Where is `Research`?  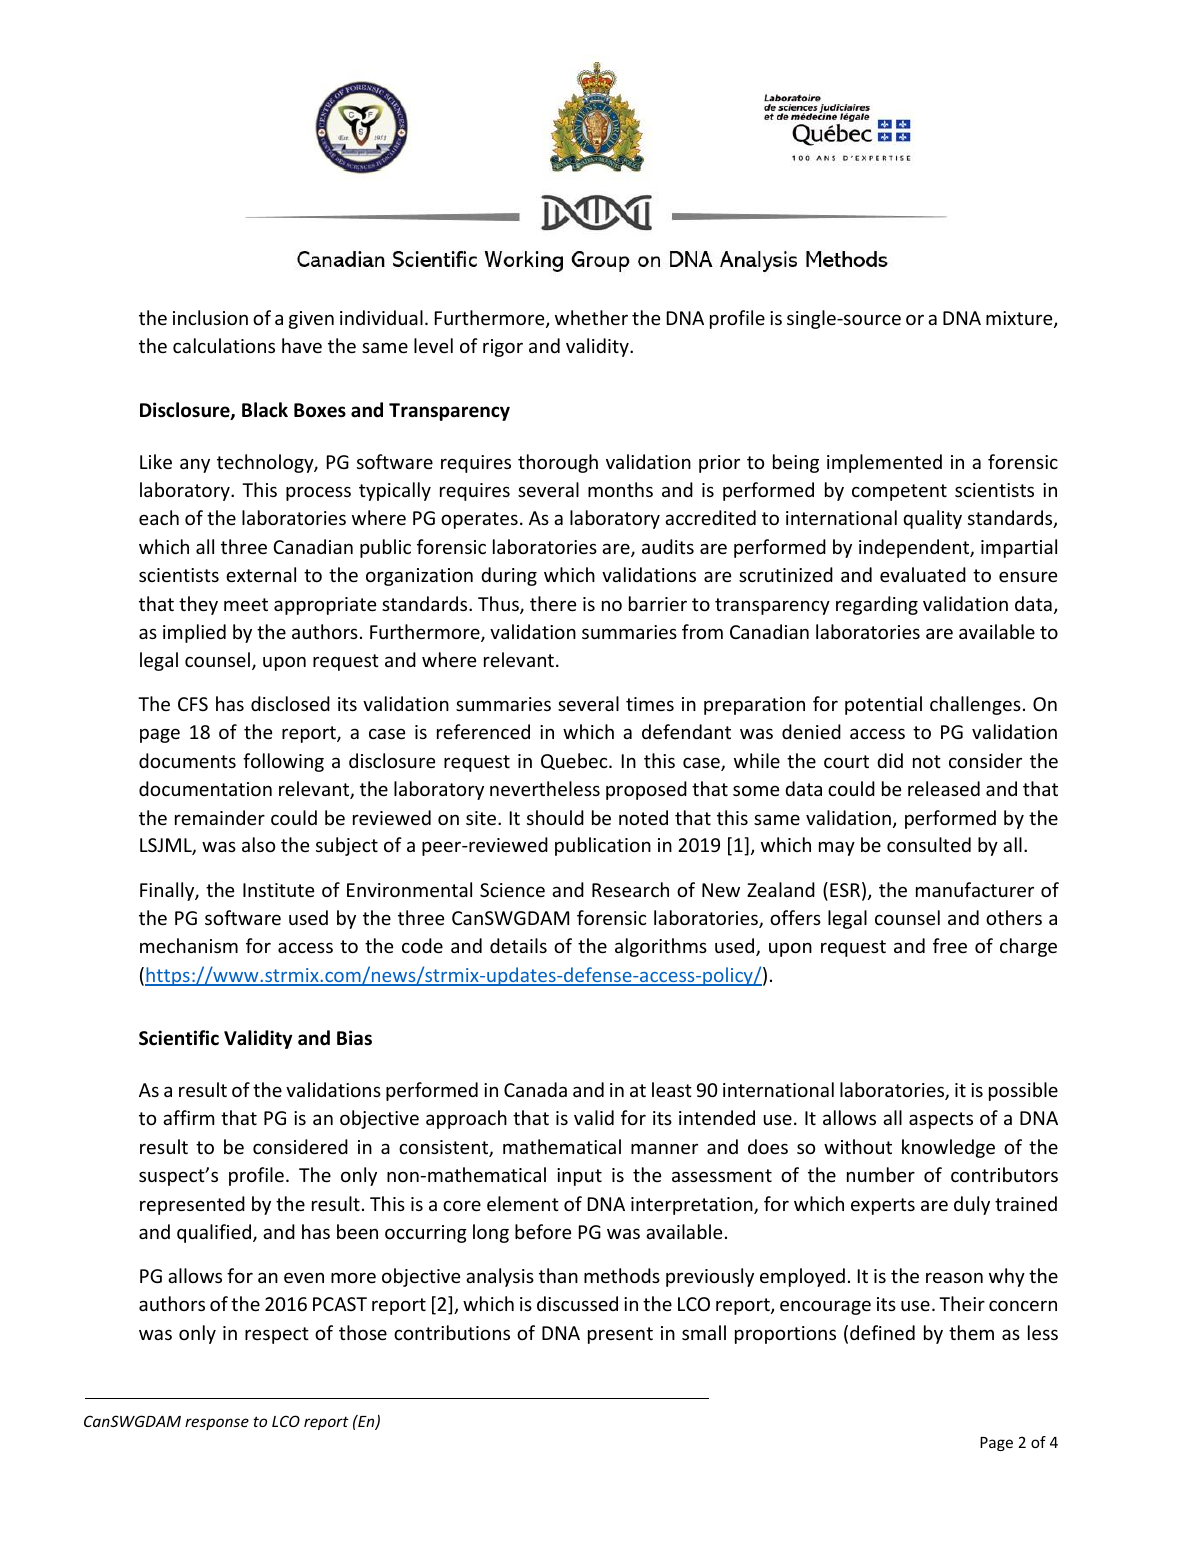
Research is located at coordinates (630, 889).
